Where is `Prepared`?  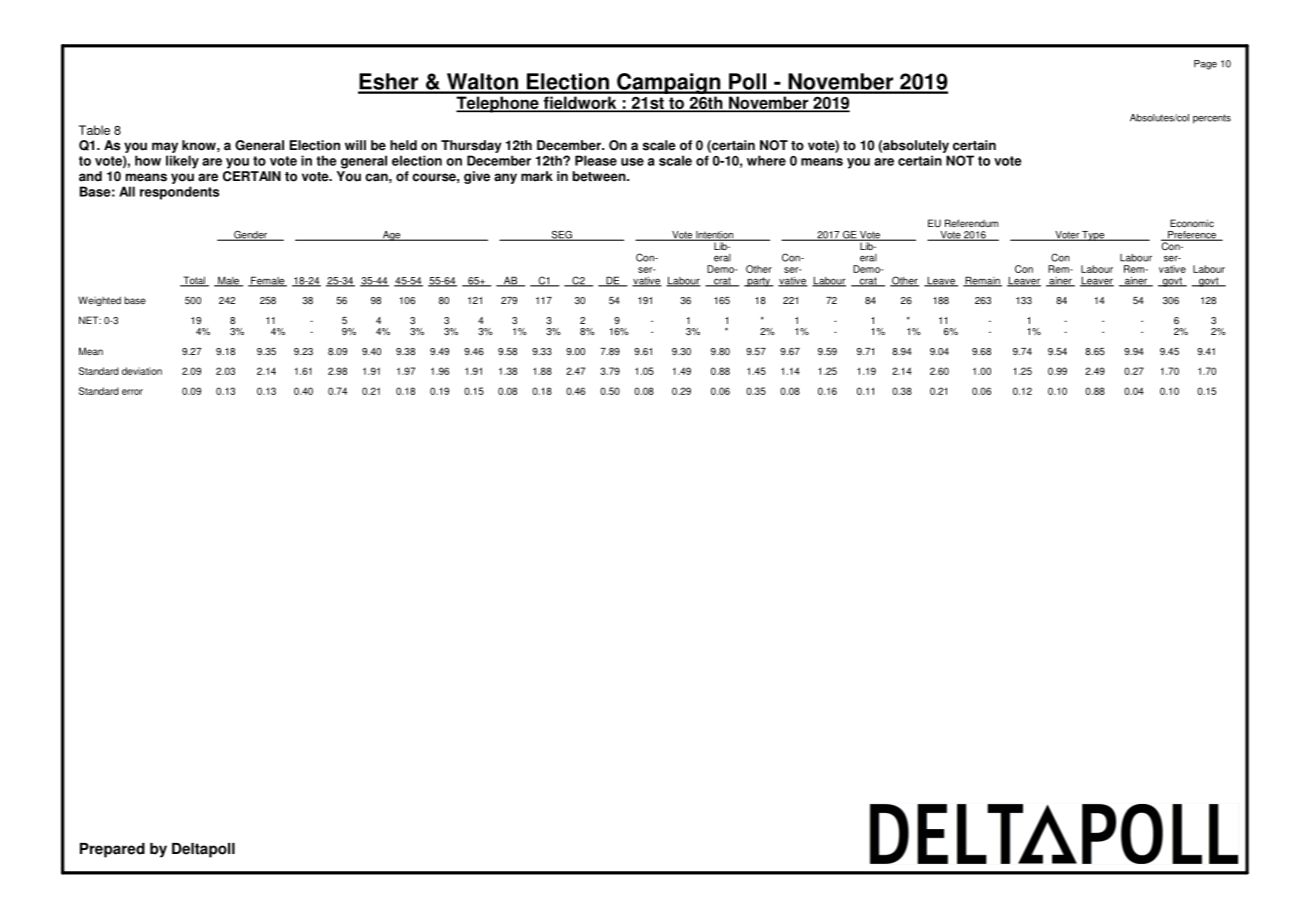 Prepared is located at coordinates (112, 850).
